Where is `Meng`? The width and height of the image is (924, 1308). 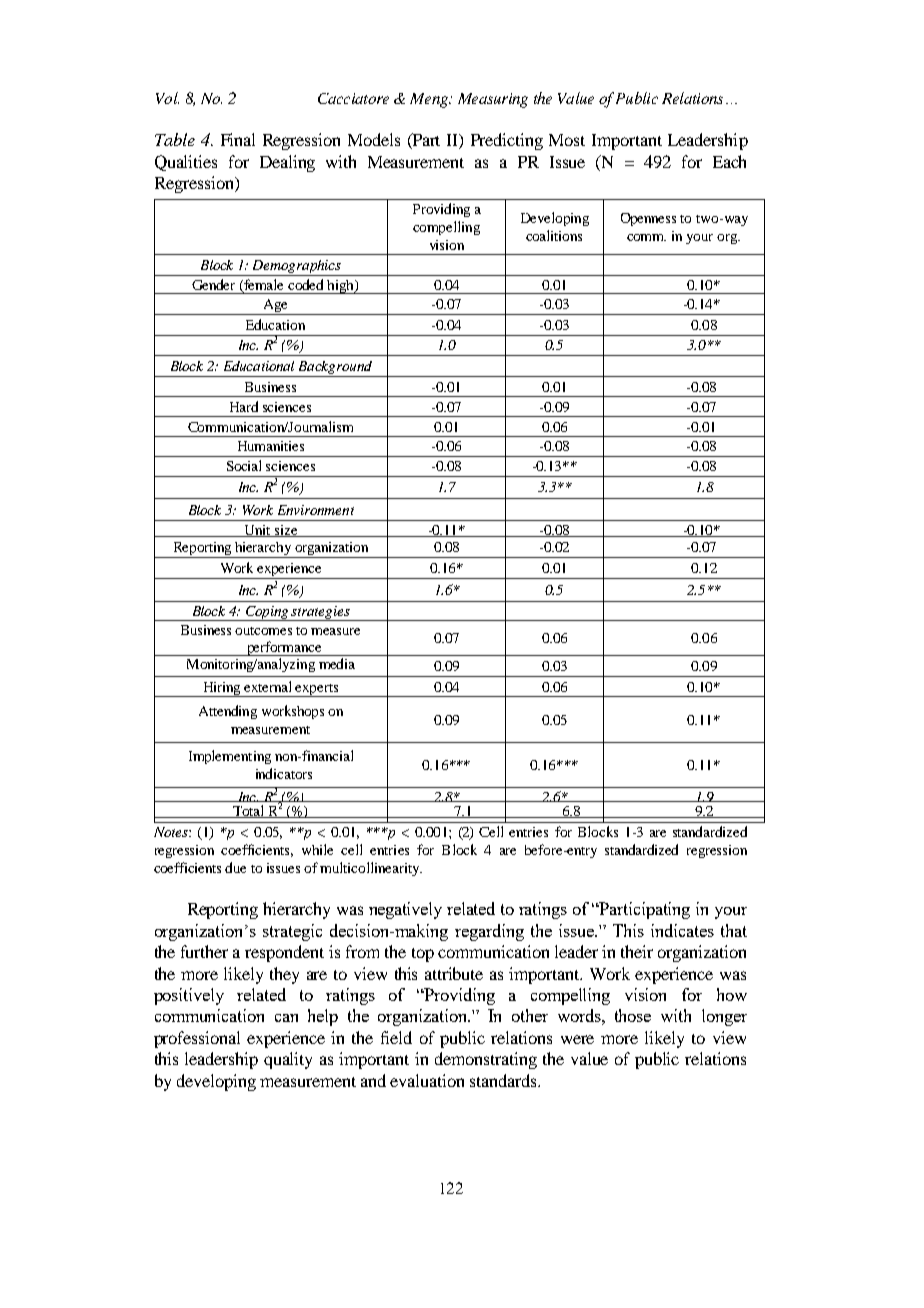 Meng is located at coordinates (430, 100).
